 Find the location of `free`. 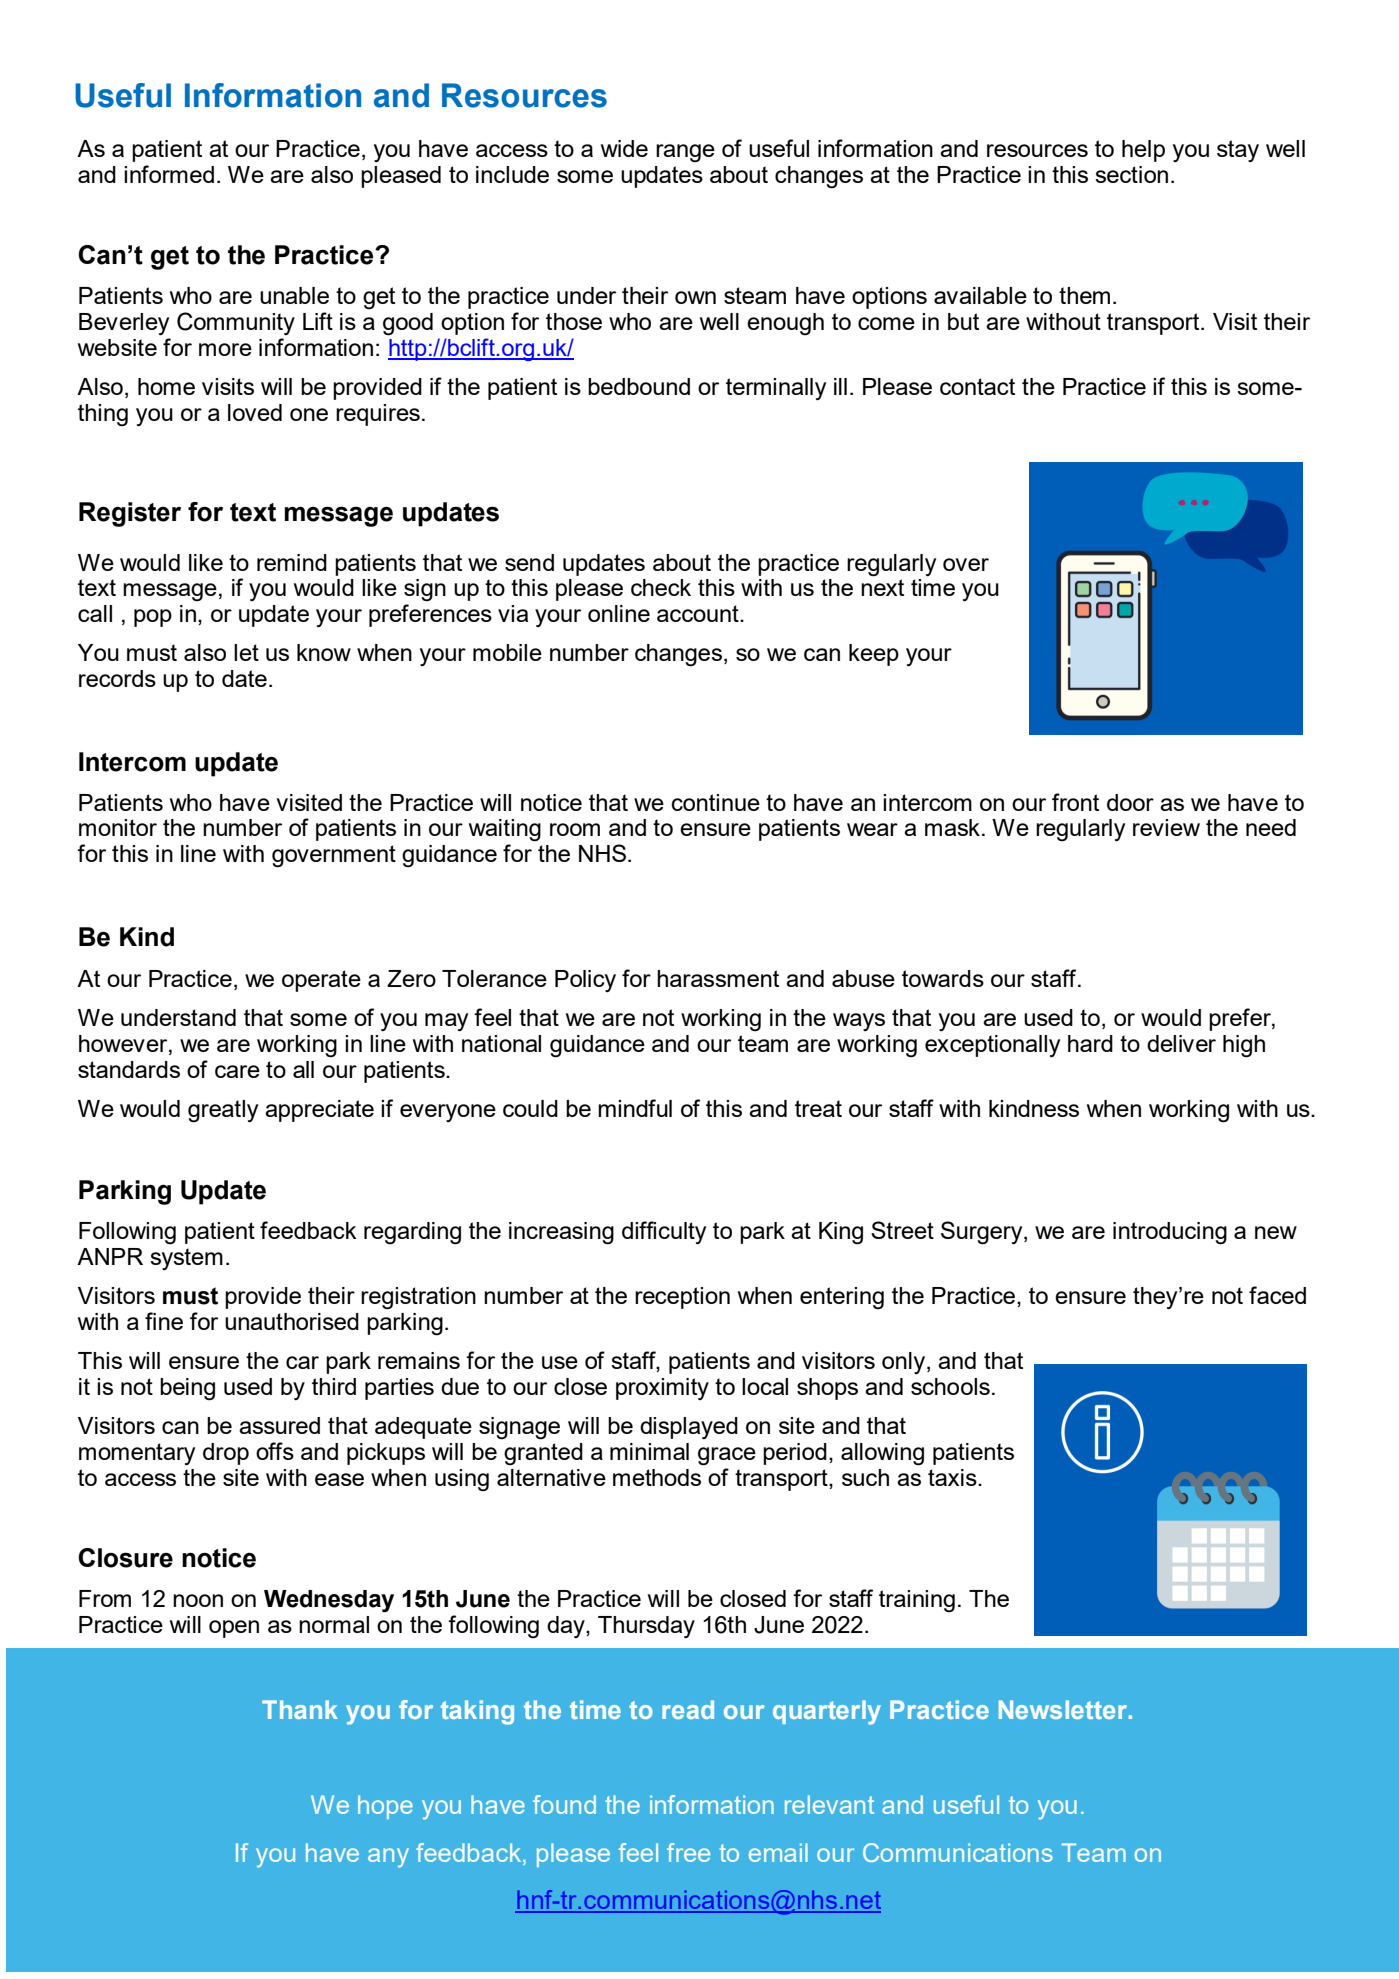

free is located at coordinates (688, 1852).
